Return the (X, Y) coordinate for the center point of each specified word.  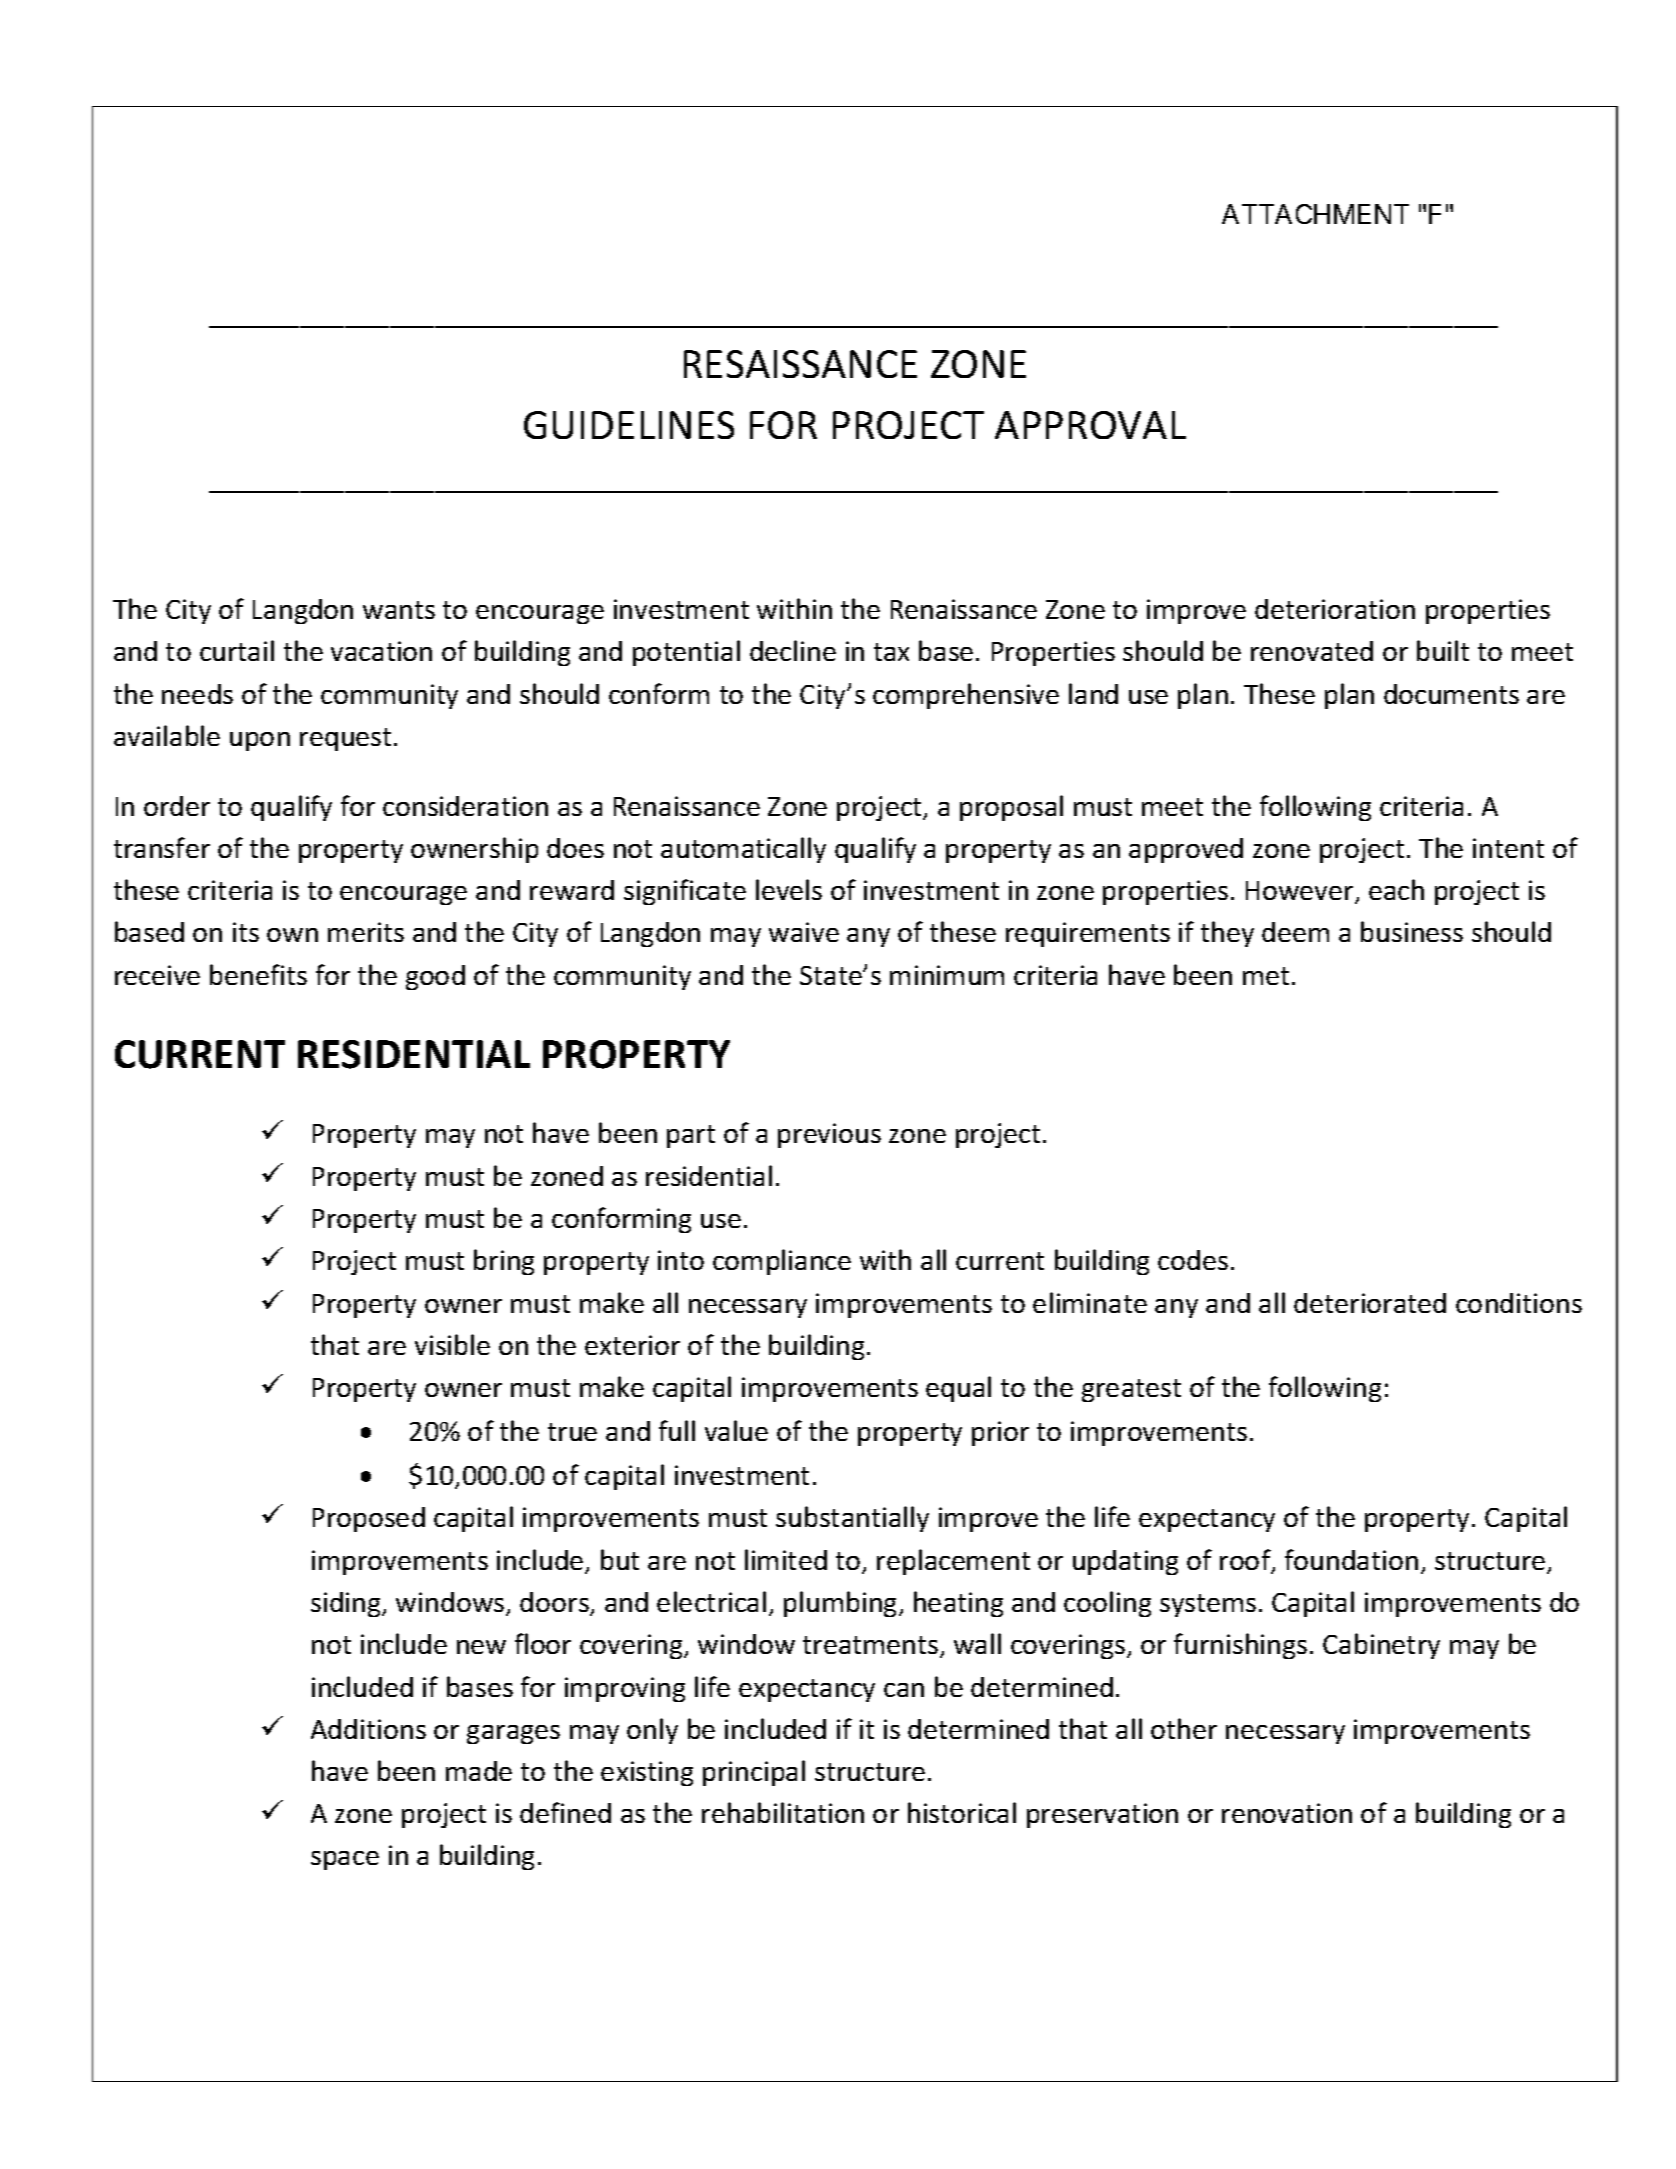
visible (452, 1344)
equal (958, 1389)
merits (366, 932)
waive (804, 932)
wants (399, 610)
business (1412, 931)
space (345, 1860)
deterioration (1335, 609)
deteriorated (1370, 1303)
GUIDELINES (629, 425)
